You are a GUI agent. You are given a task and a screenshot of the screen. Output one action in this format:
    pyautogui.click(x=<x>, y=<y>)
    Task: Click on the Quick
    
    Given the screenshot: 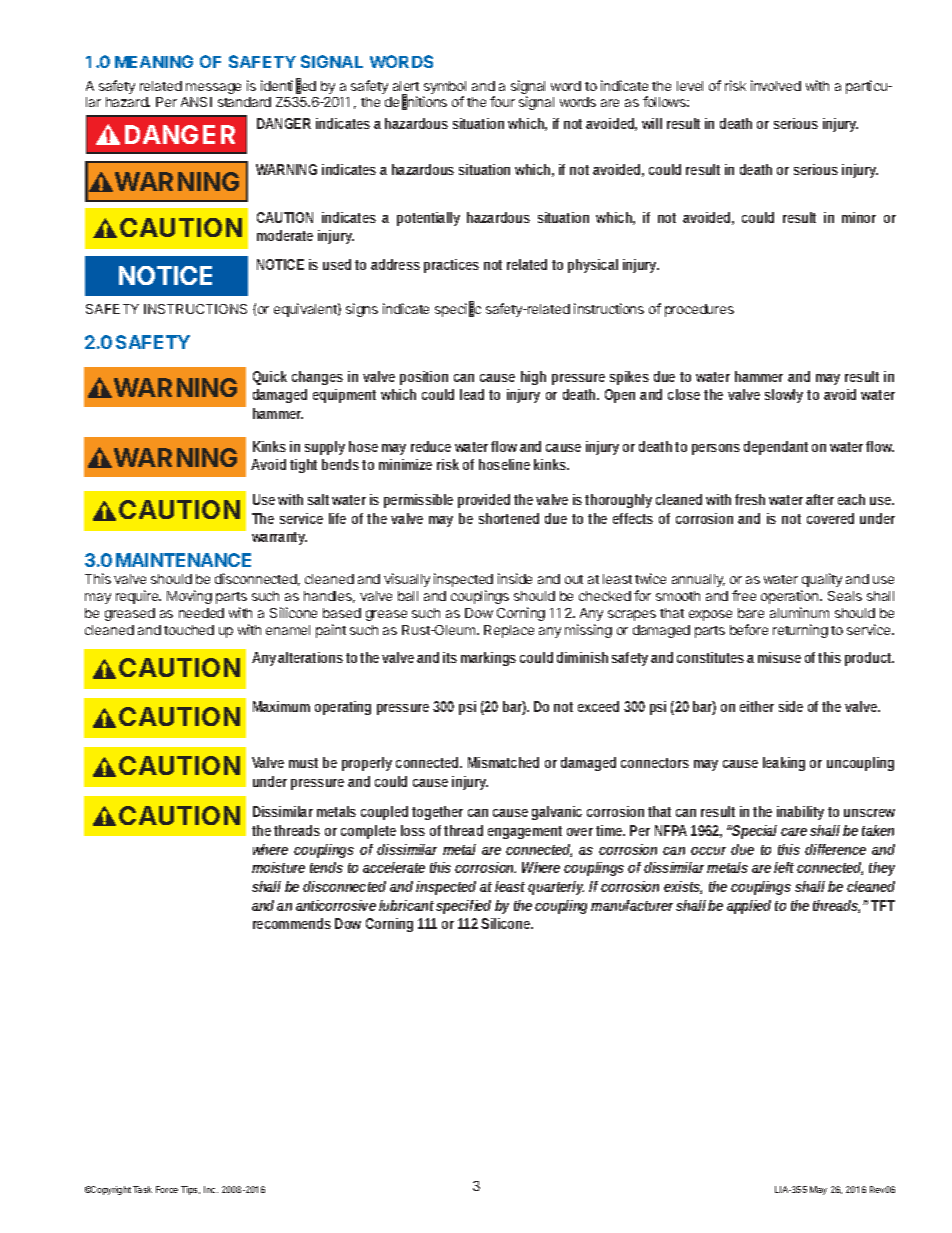 What is the action you would take?
    pyautogui.click(x=270, y=378)
